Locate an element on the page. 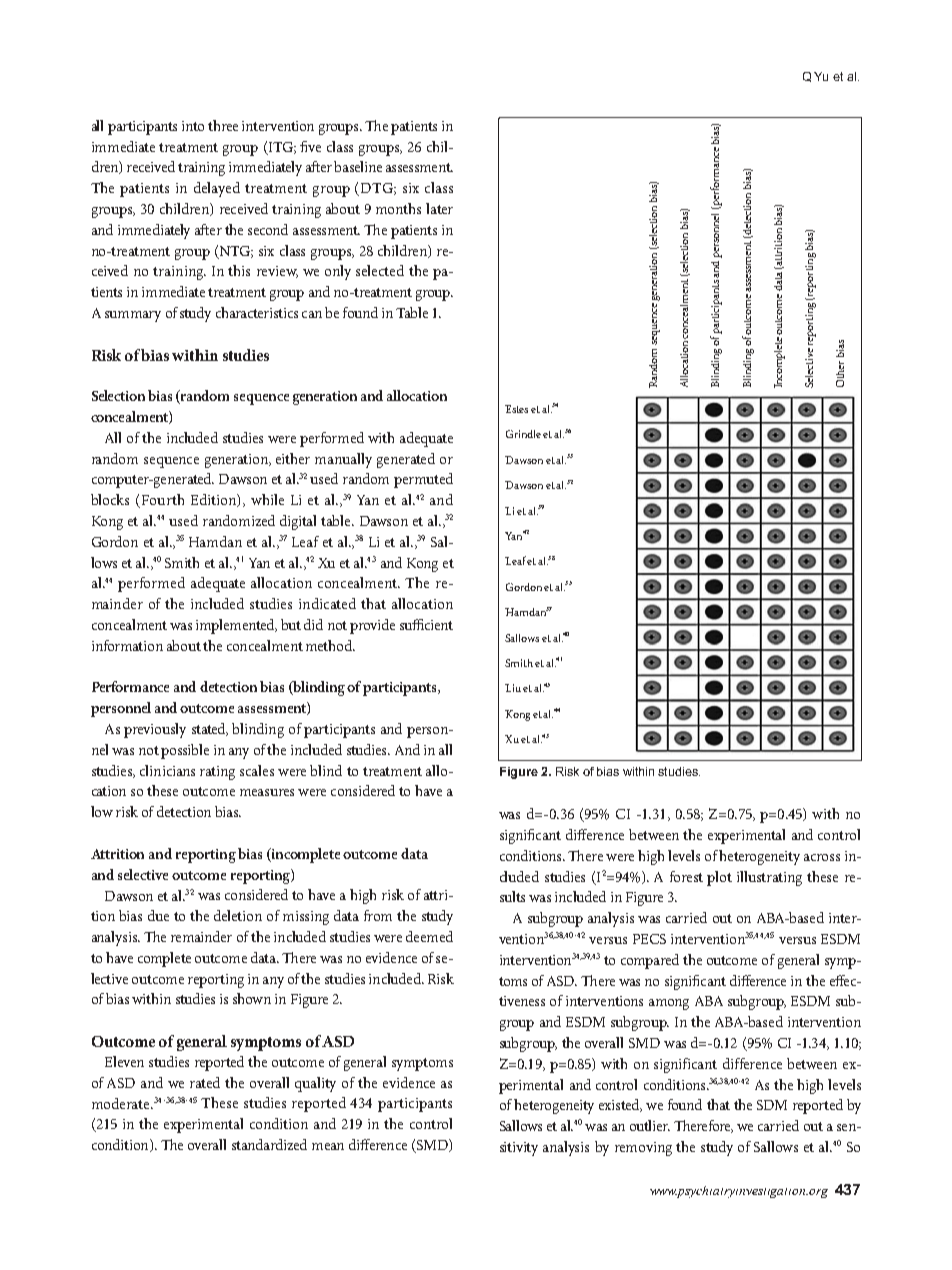  Estes is located at coordinates (516, 409).
